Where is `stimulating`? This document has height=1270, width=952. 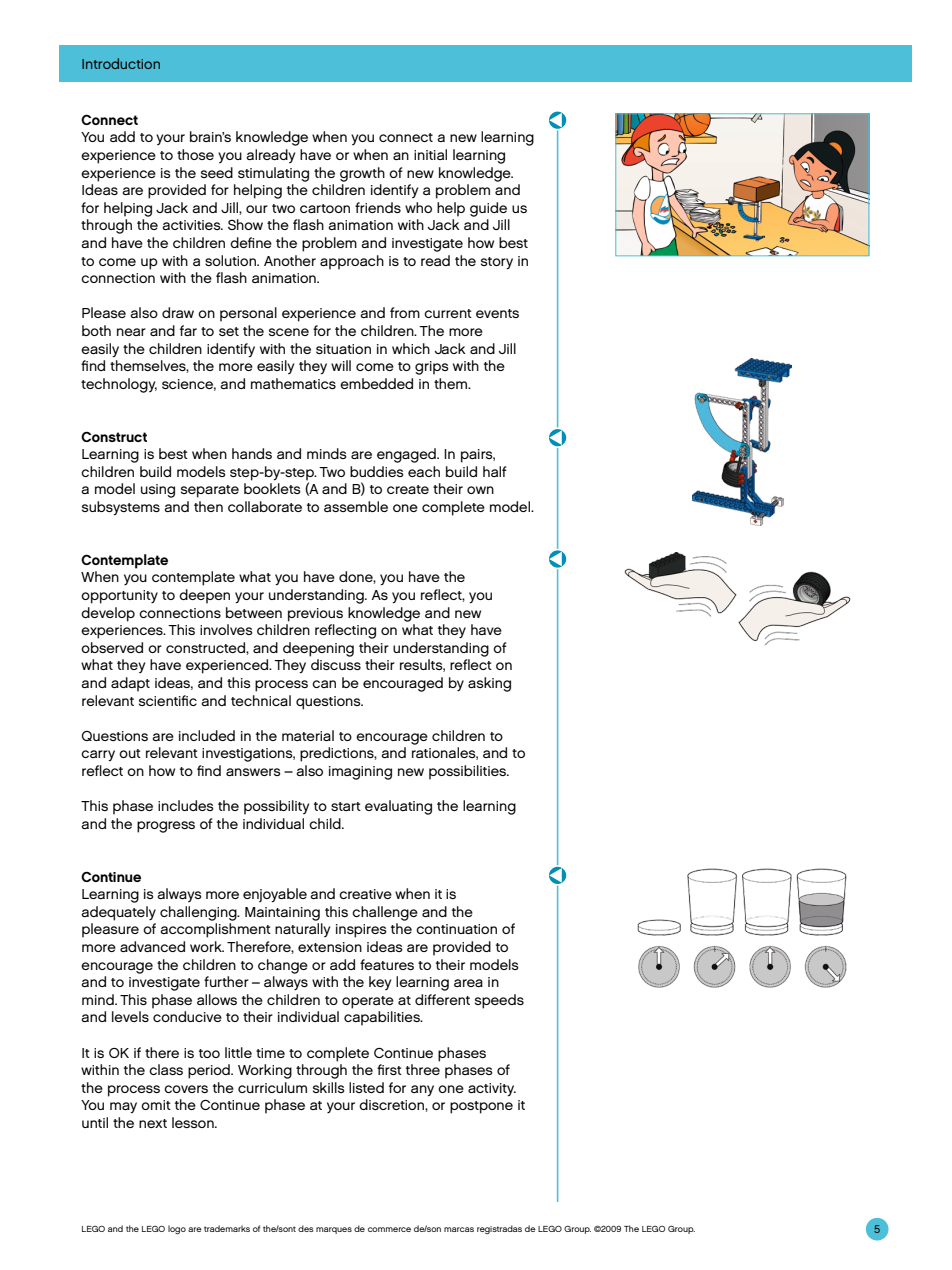 stimulating is located at coordinates (273, 174).
